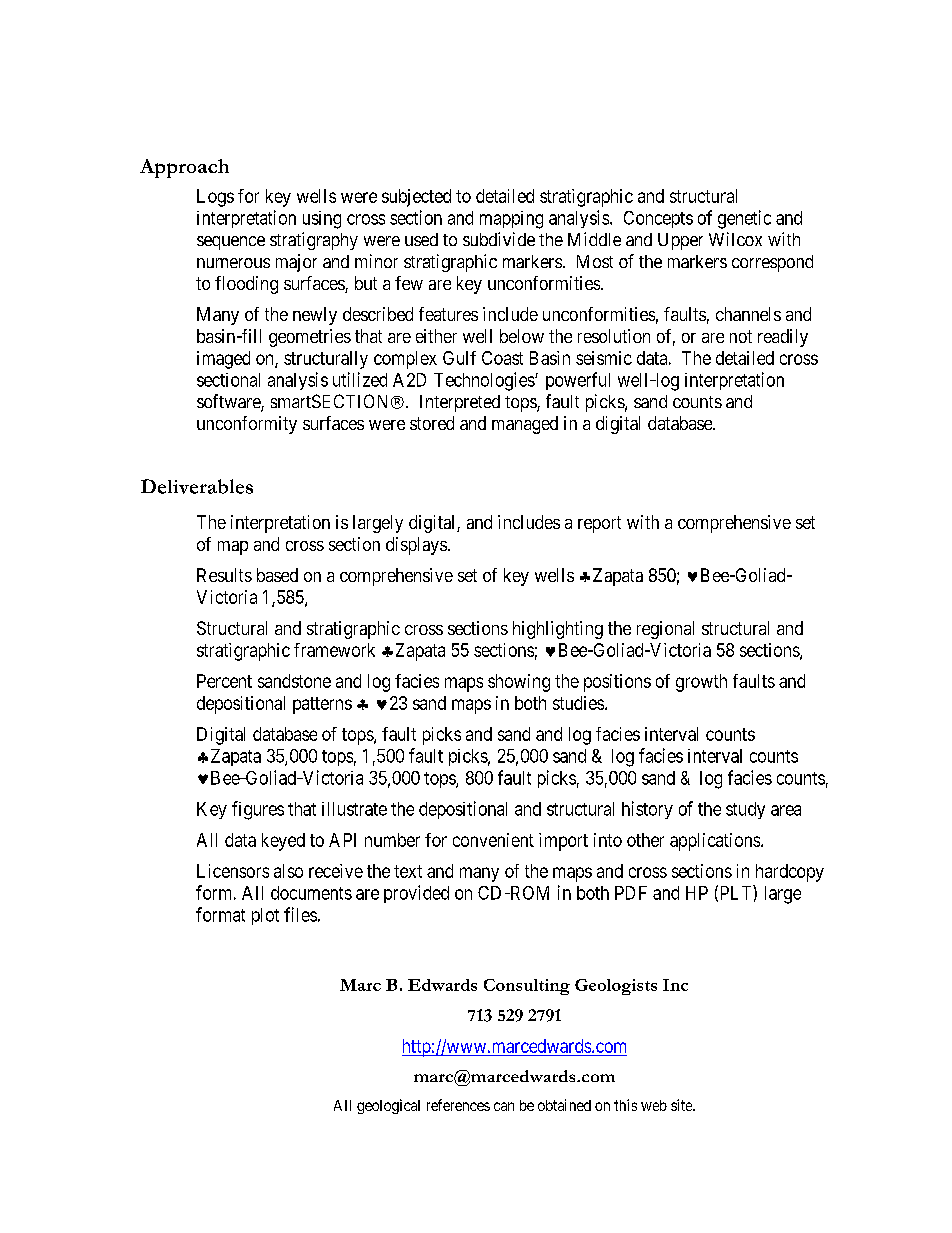 Image resolution: width=952 pixels, height=1233 pixels. Describe the element at coordinates (224, 681) in the screenshot. I see `Percent` at that location.
